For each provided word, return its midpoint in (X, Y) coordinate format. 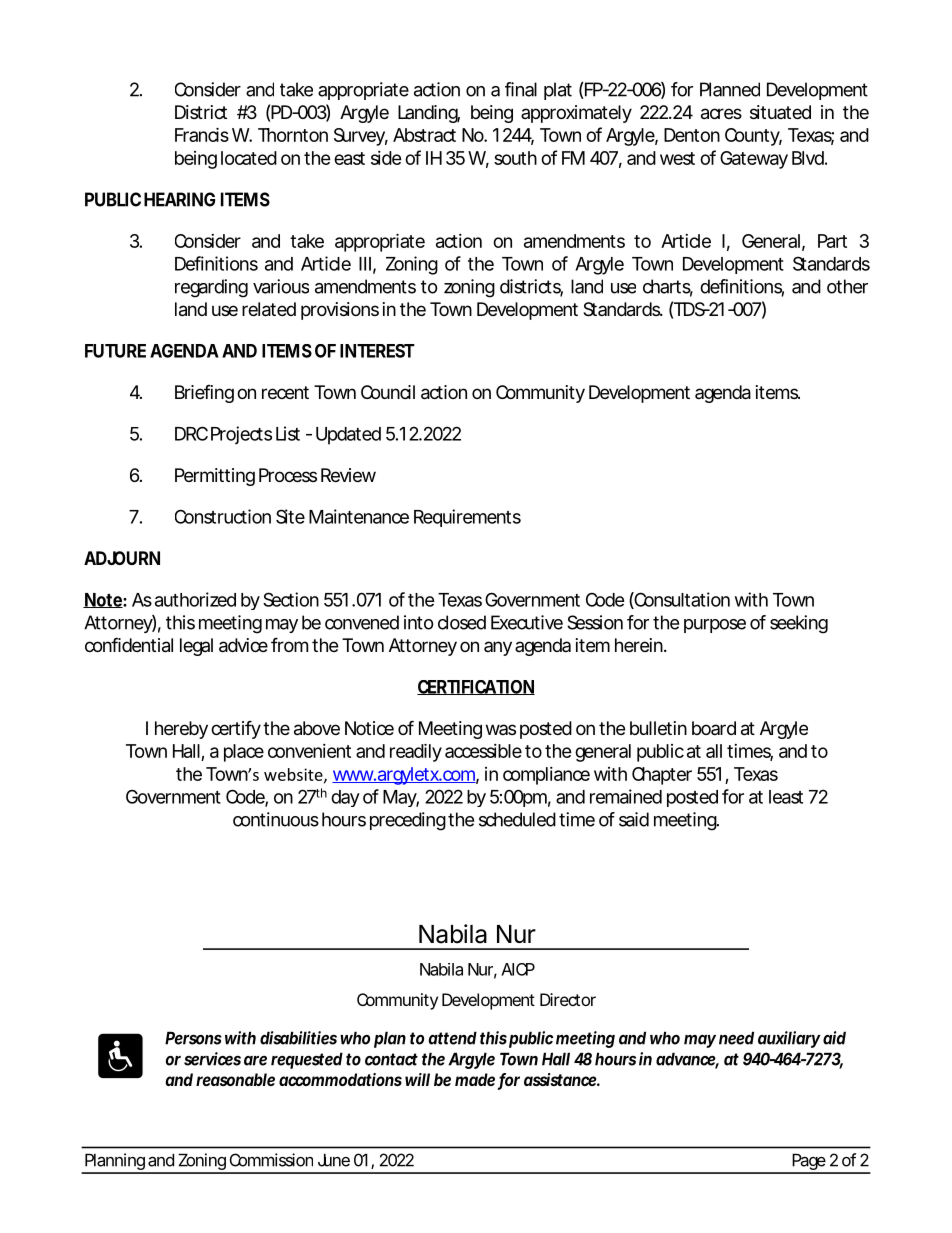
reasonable (235, 1079)
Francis (202, 134)
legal (196, 647)
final (521, 89)
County (753, 137)
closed (462, 622)
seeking (799, 624)
